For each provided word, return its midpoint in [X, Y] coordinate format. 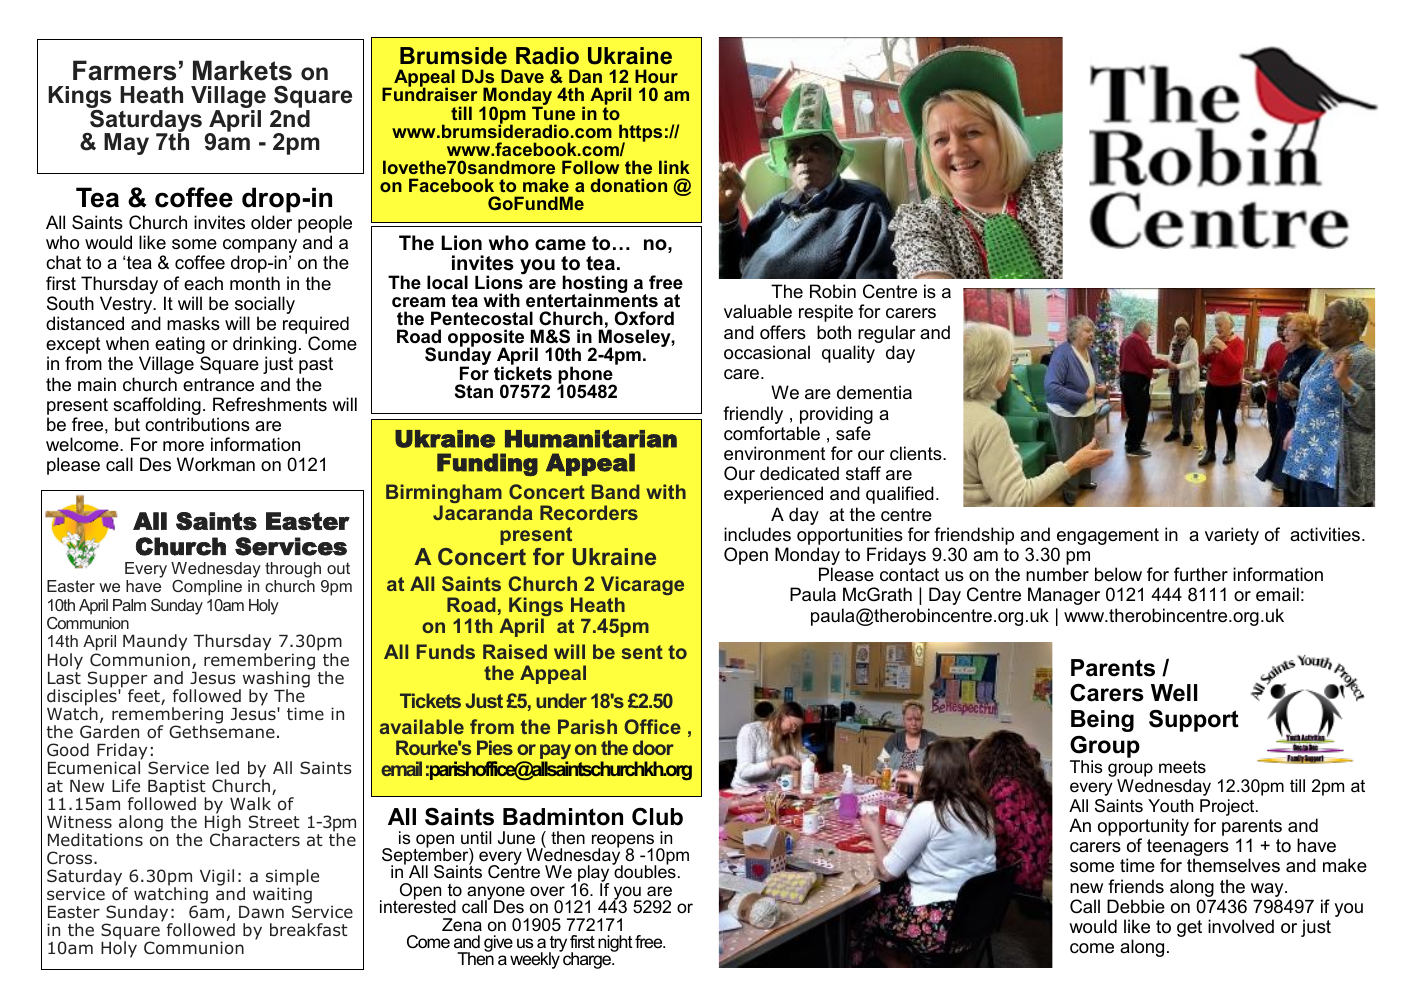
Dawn [261, 912]
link [674, 167]
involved [1241, 926]
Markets [242, 70]
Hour [656, 76]
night [615, 943]
